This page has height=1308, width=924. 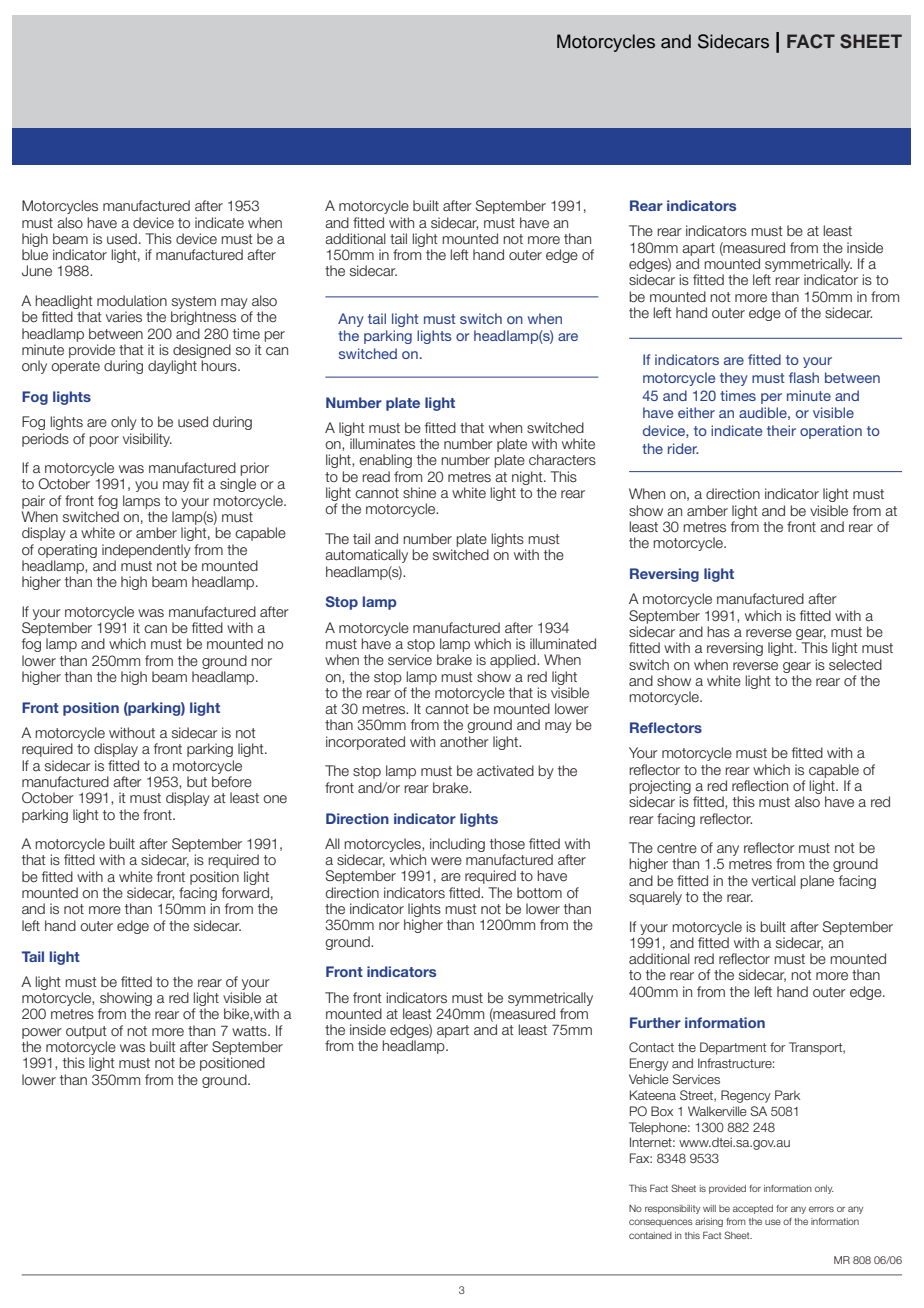 I want to click on brightness, so click(x=203, y=318).
